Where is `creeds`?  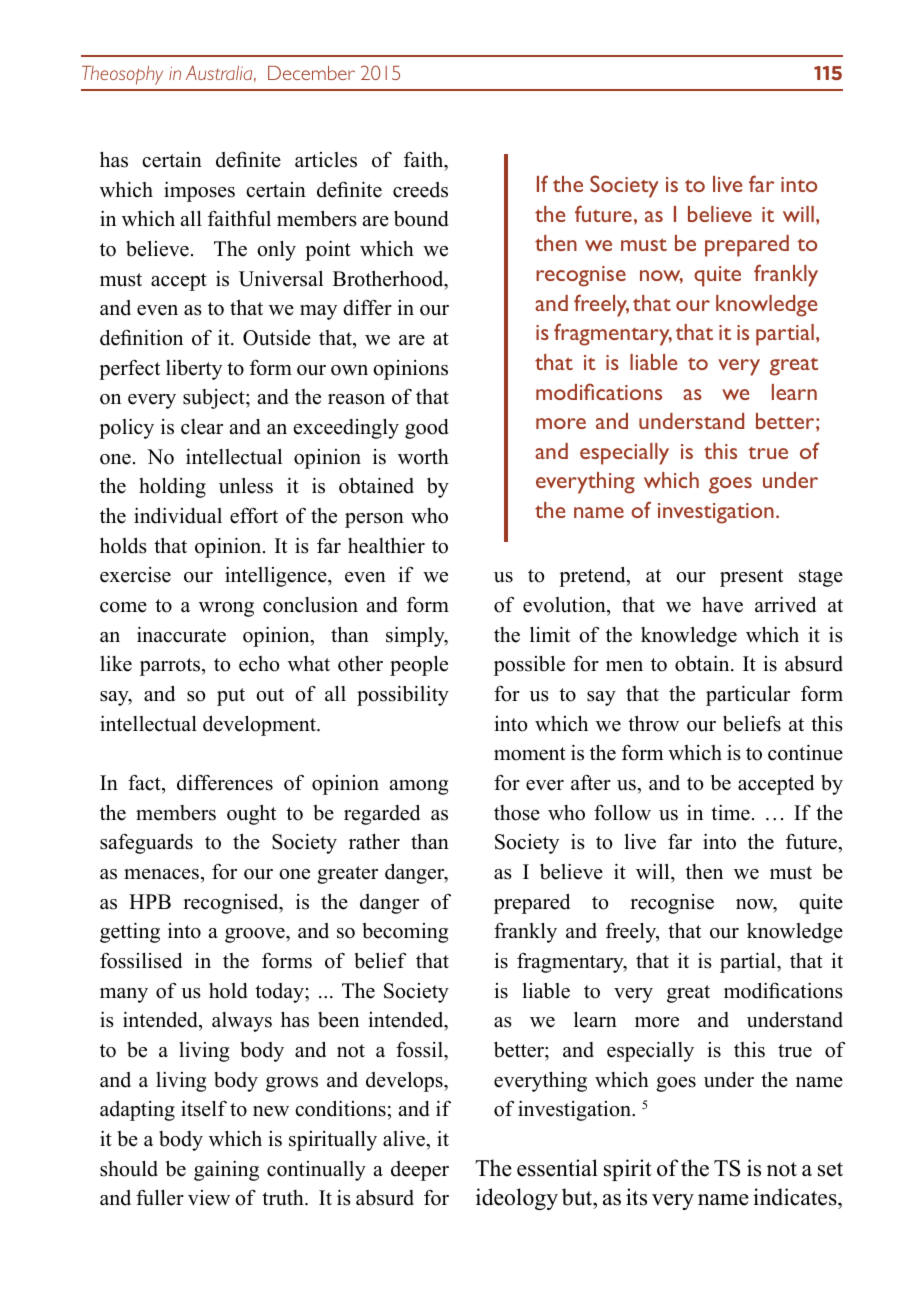 creeds is located at coordinates (420, 190).
